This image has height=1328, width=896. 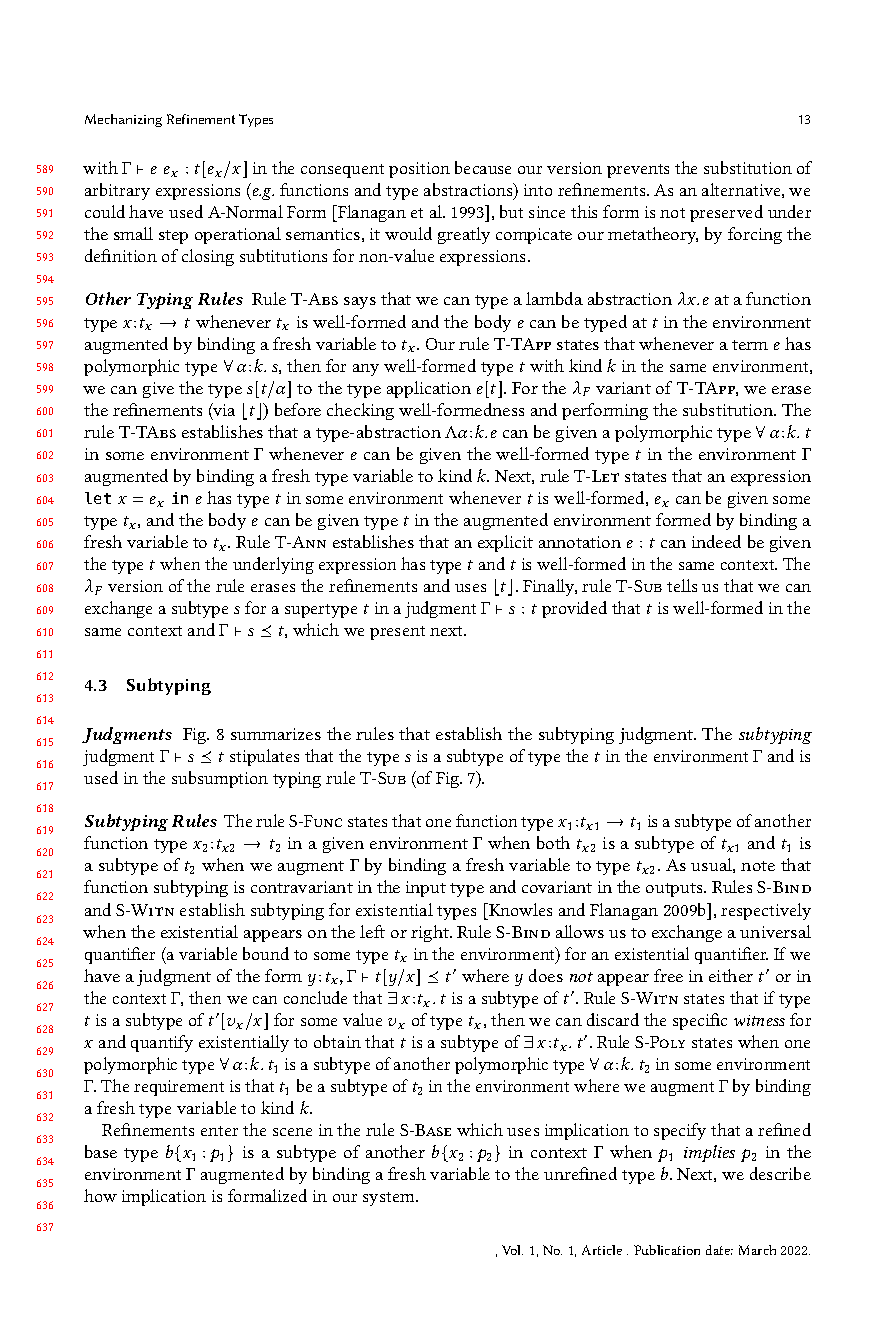 I want to click on prevents, so click(x=638, y=171).
